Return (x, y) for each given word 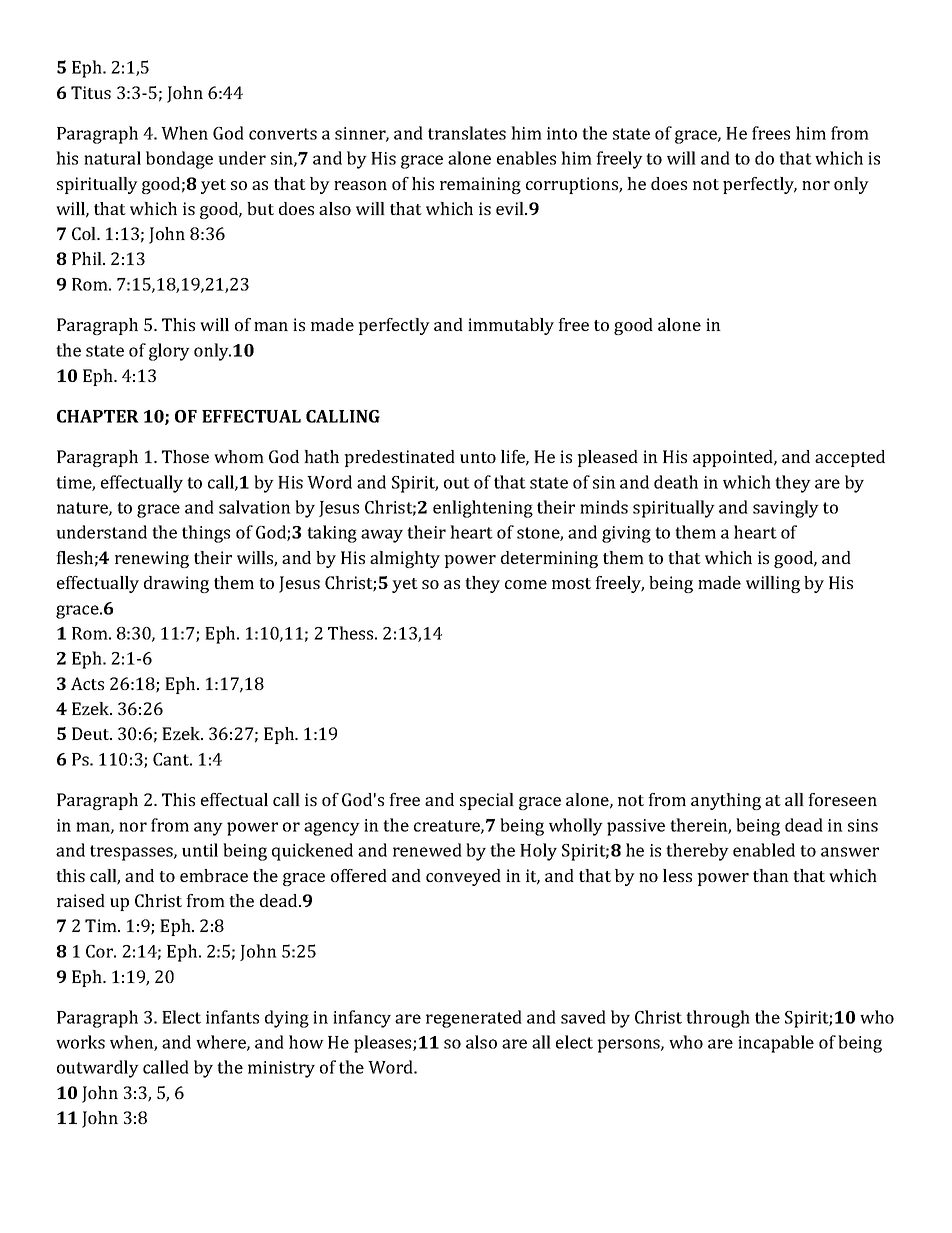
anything (726, 801)
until (200, 850)
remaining (480, 185)
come (526, 584)
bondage (179, 160)
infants (232, 1017)
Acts (87, 683)
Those (185, 456)
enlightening (483, 509)
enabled (764, 850)
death (676, 482)
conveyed (463, 877)
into (562, 133)
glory (169, 352)
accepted (850, 458)
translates (467, 133)
